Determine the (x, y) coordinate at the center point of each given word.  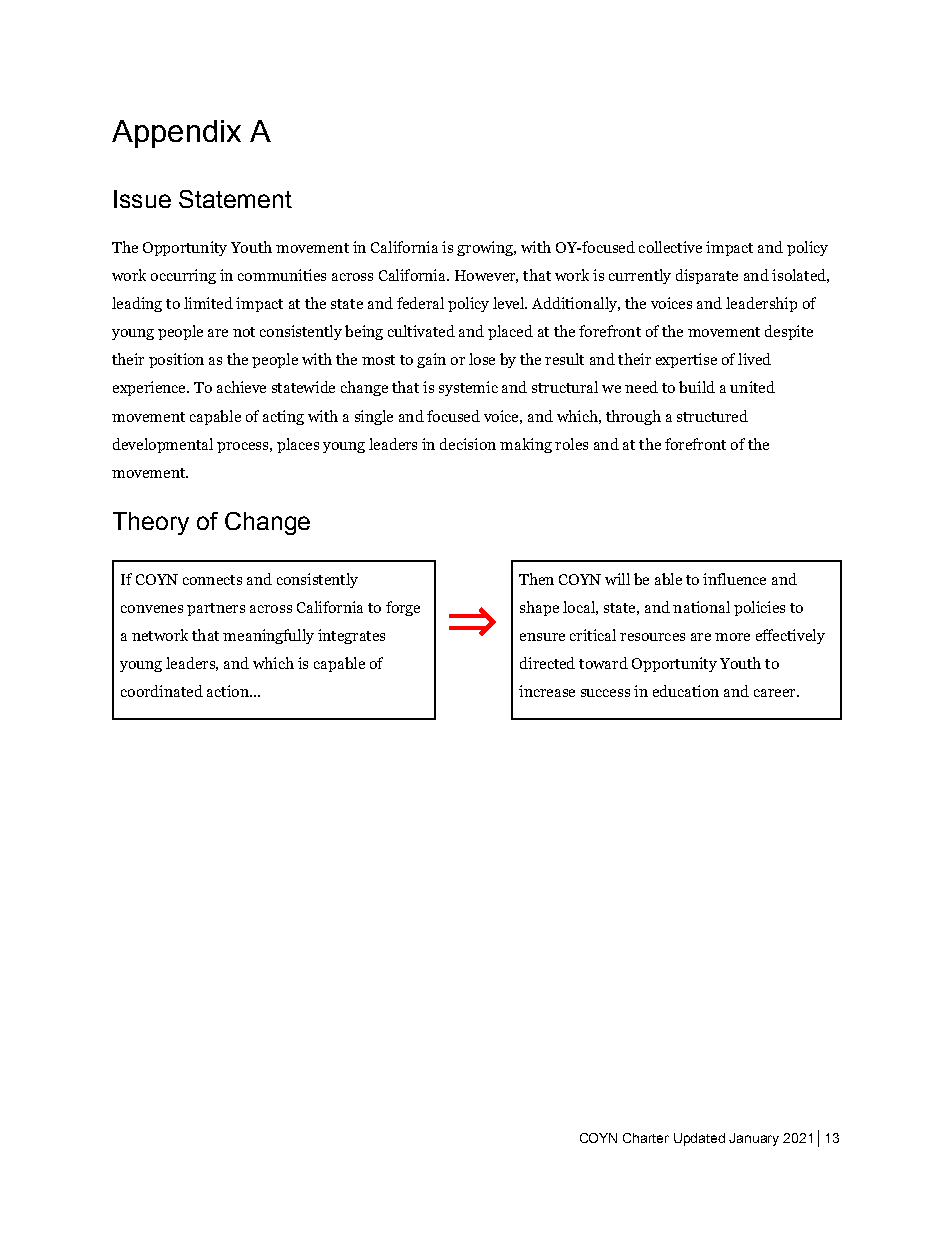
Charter (646, 1138)
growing (486, 248)
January (754, 1139)
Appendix (176, 134)
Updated (699, 1139)
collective (670, 247)
